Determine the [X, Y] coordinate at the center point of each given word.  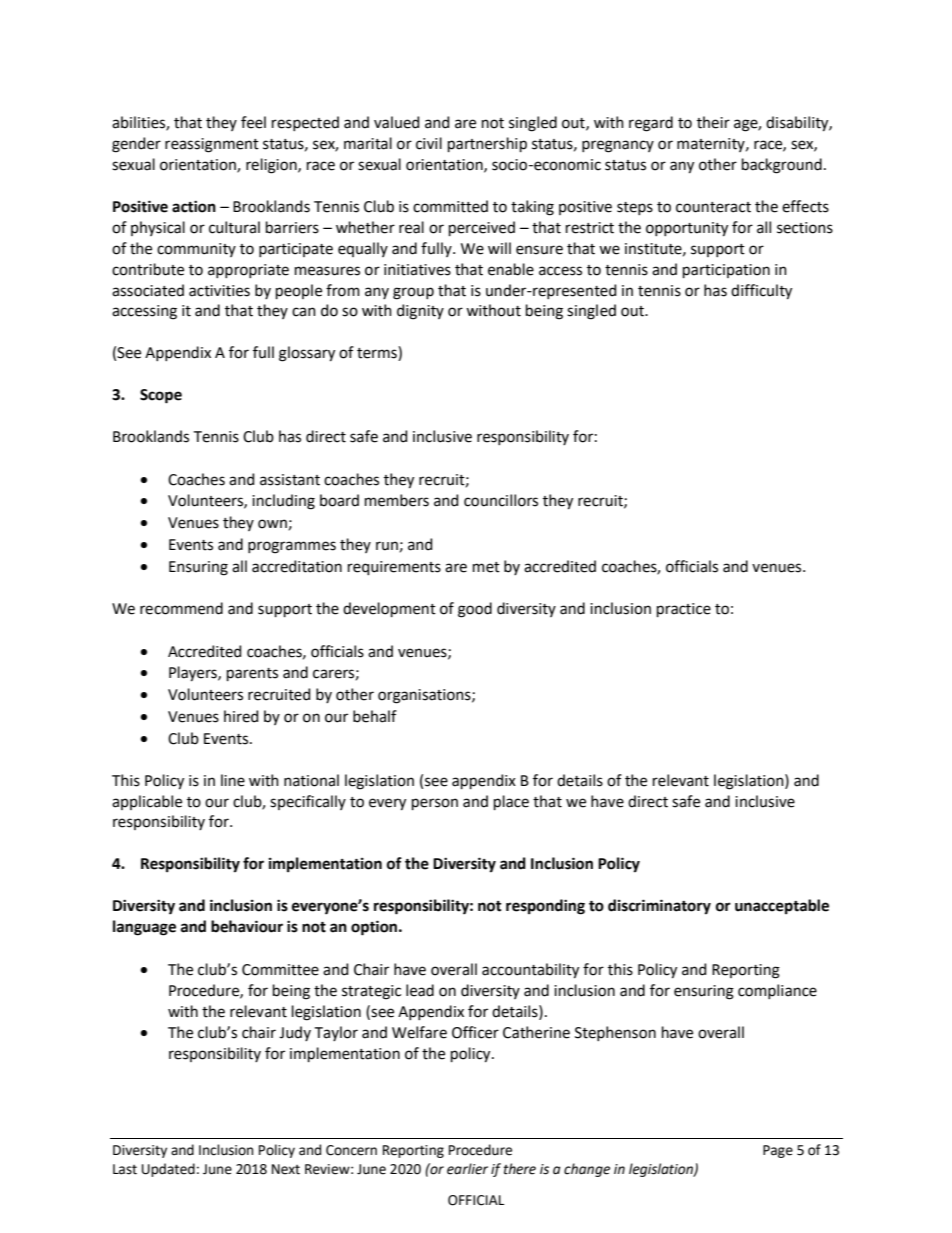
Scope [161, 396]
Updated [168, 1170]
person [435, 804]
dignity [420, 312]
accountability [530, 971]
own [272, 524]
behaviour [247, 926]
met [486, 567]
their [713, 122]
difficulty [761, 292]
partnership [487, 144]
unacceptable [782, 906]
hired [241, 716]
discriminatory [659, 907]
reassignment [212, 145]
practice [684, 610]
